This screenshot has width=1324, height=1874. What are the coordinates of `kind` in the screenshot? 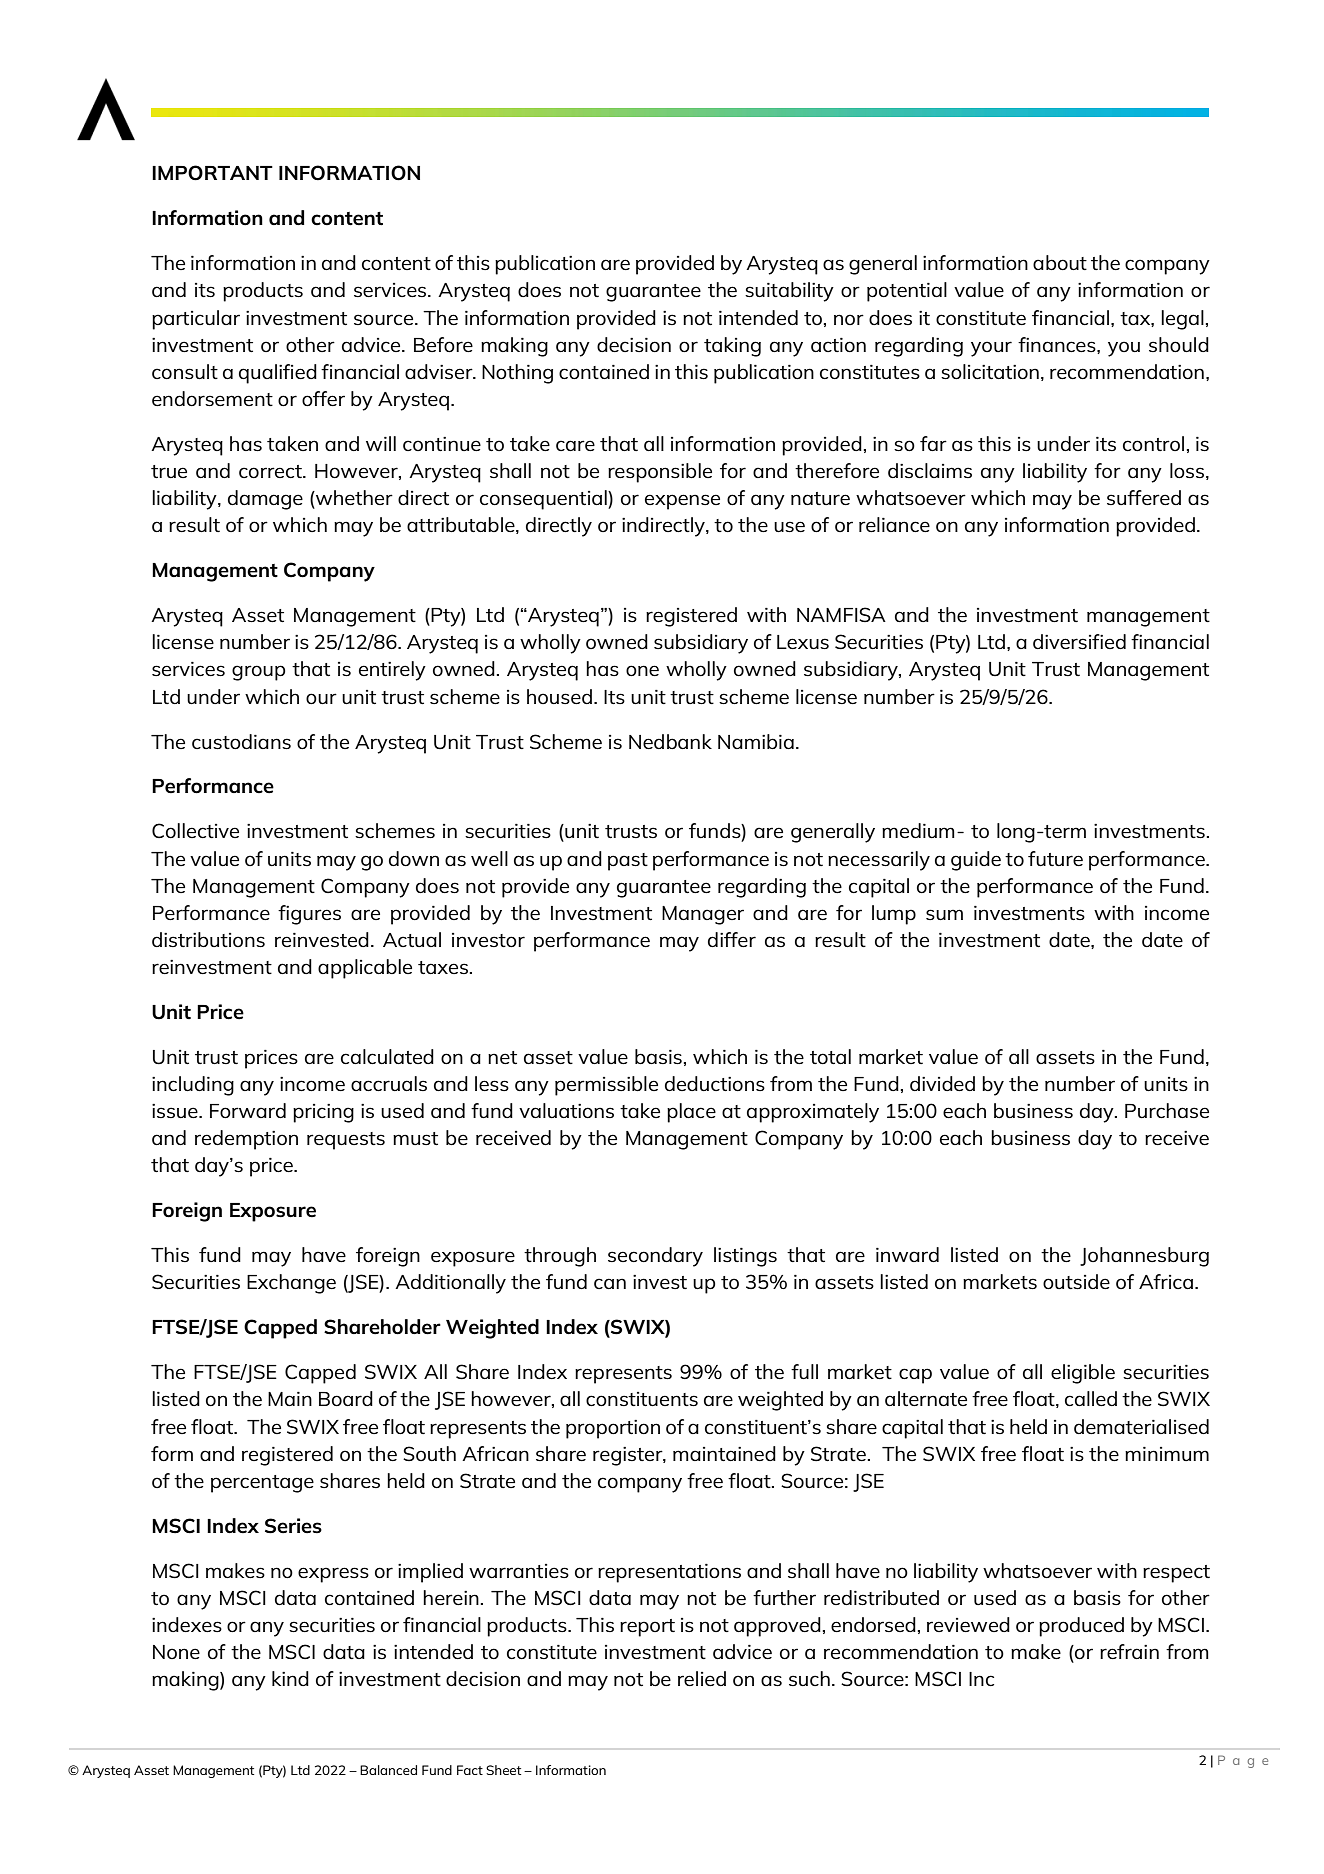 It's located at (290, 1678).
